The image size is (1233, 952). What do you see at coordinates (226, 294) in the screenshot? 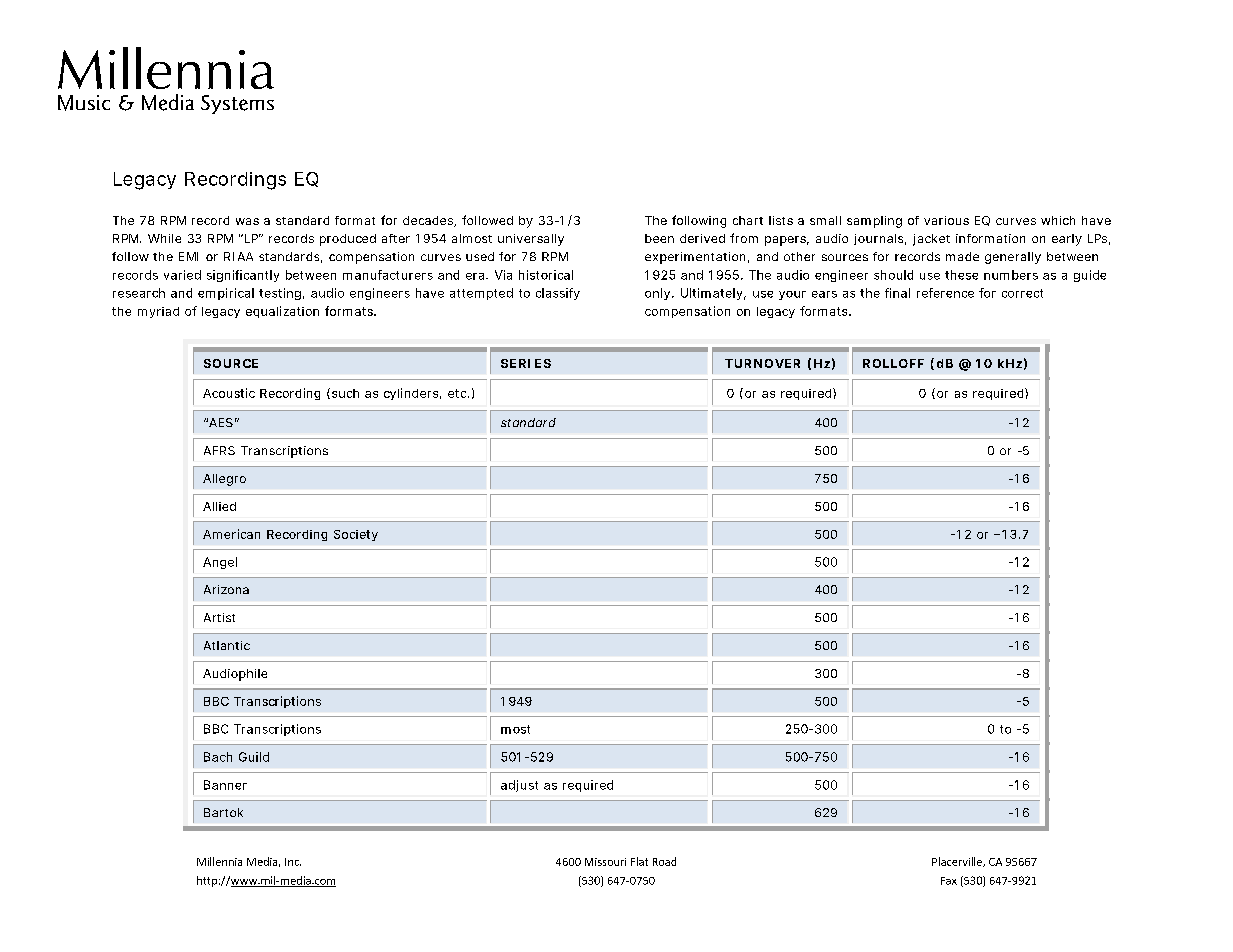
I see `empirical` at bounding box center [226, 294].
